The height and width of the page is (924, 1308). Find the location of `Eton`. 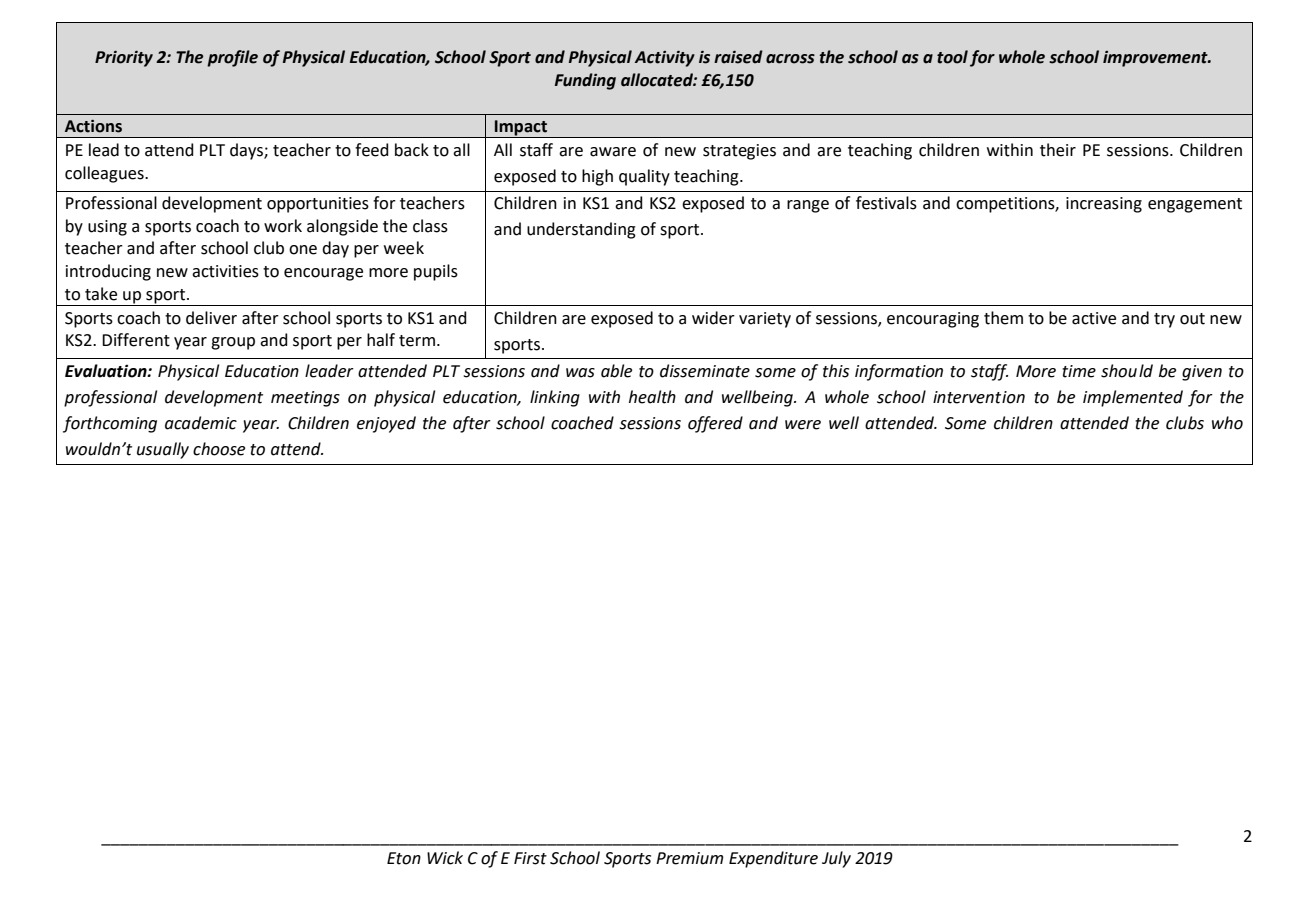

Eton is located at coordinates (404, 858).
